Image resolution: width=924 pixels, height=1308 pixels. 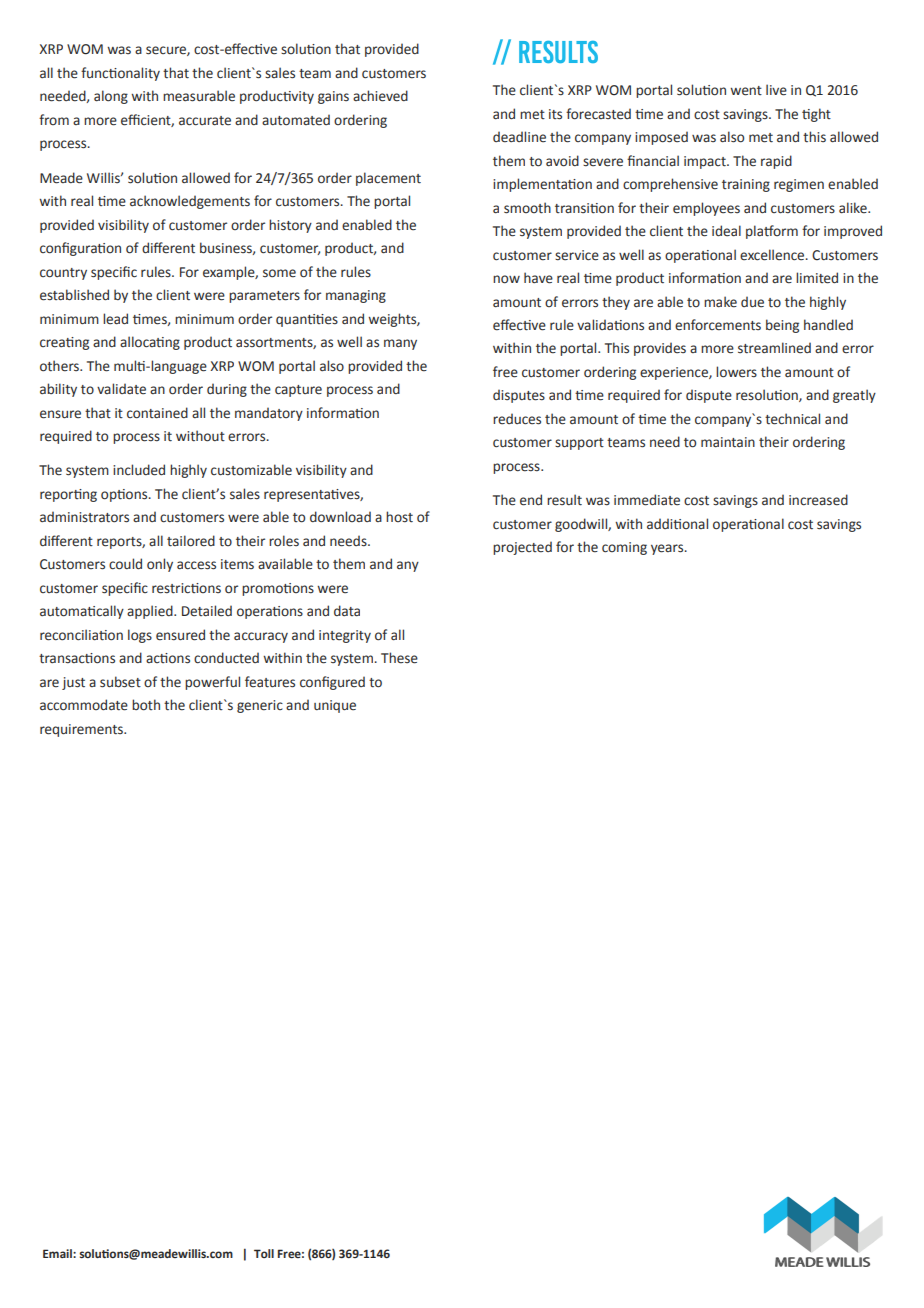 What do you see at coordinates (399, 658) in the page?
I see `These` at bounding box center [399, 658].
